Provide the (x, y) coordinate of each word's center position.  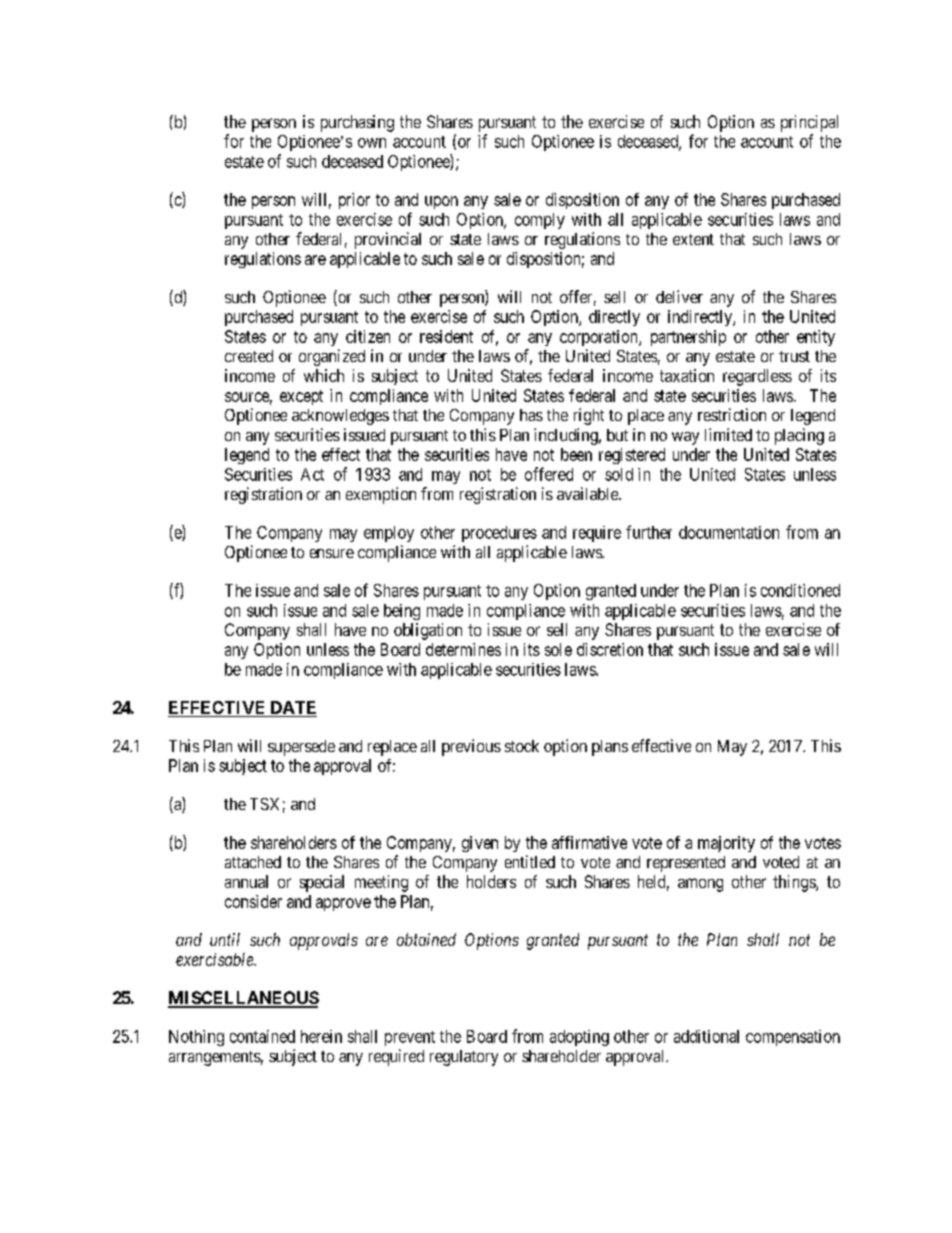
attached (253, 862)
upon (441, 202)
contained (262, 1036)
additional (706, 1036)
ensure (332, 553)
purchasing (357, 123)
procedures (499, 534)
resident (446, 336)
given (480, 844)
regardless (757, 377)
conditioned (800, 590)
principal (809, 123)
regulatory (464, 1058)
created (249, 356)
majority (726, 844)
